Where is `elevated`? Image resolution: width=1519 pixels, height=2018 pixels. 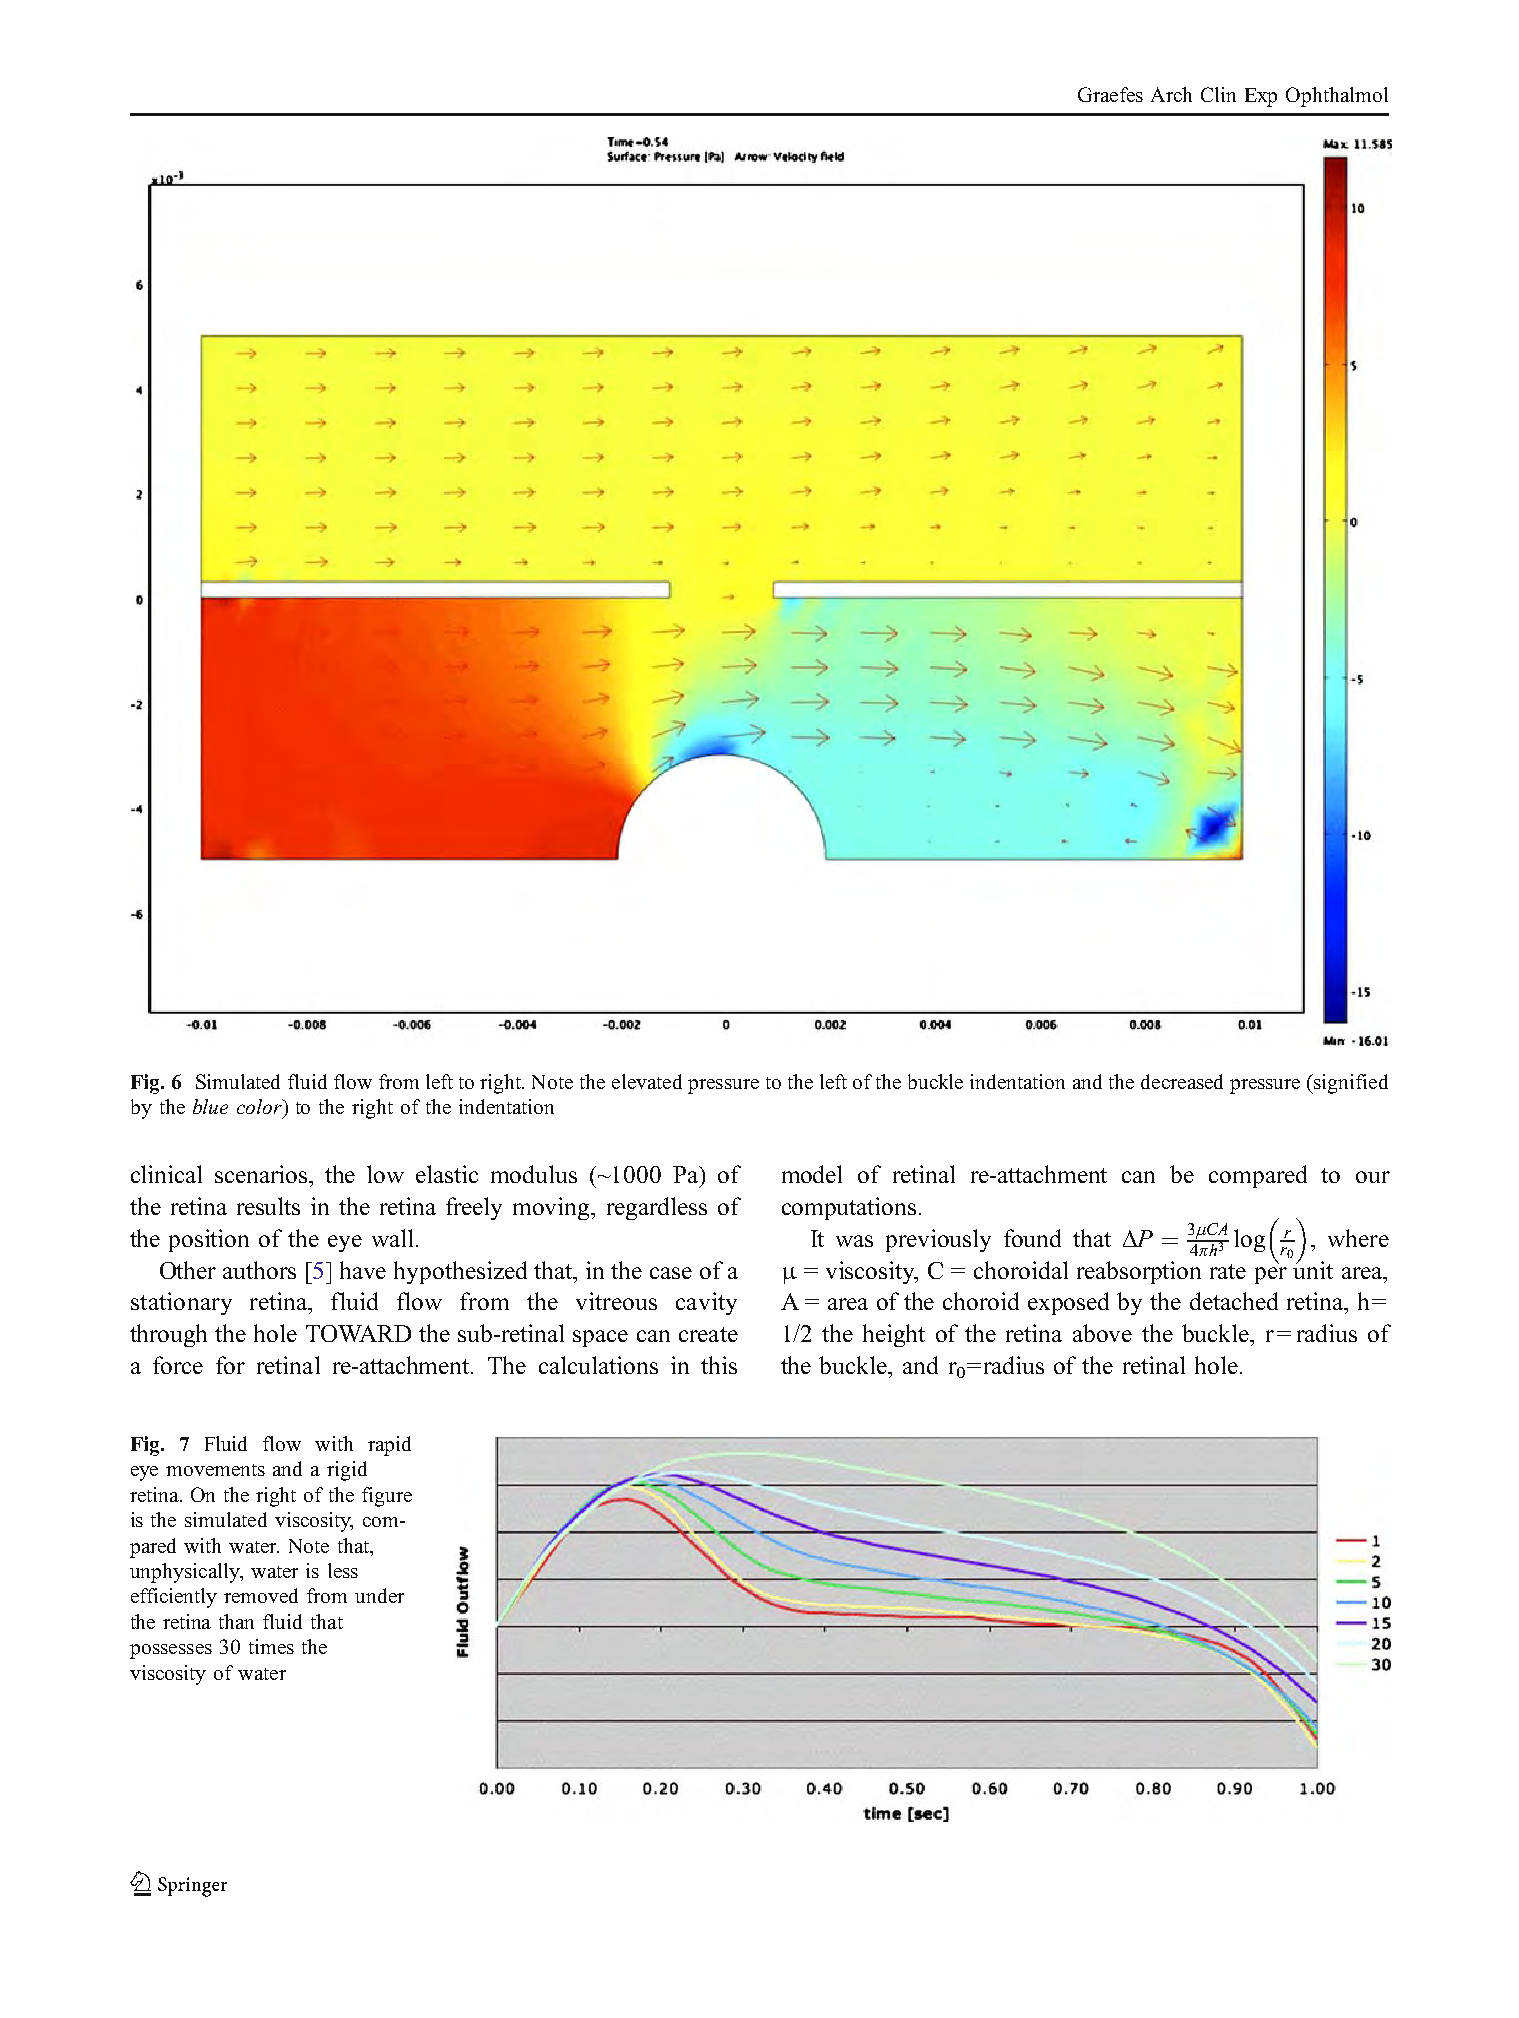
elevated is located at coordinates (647, 1081).
